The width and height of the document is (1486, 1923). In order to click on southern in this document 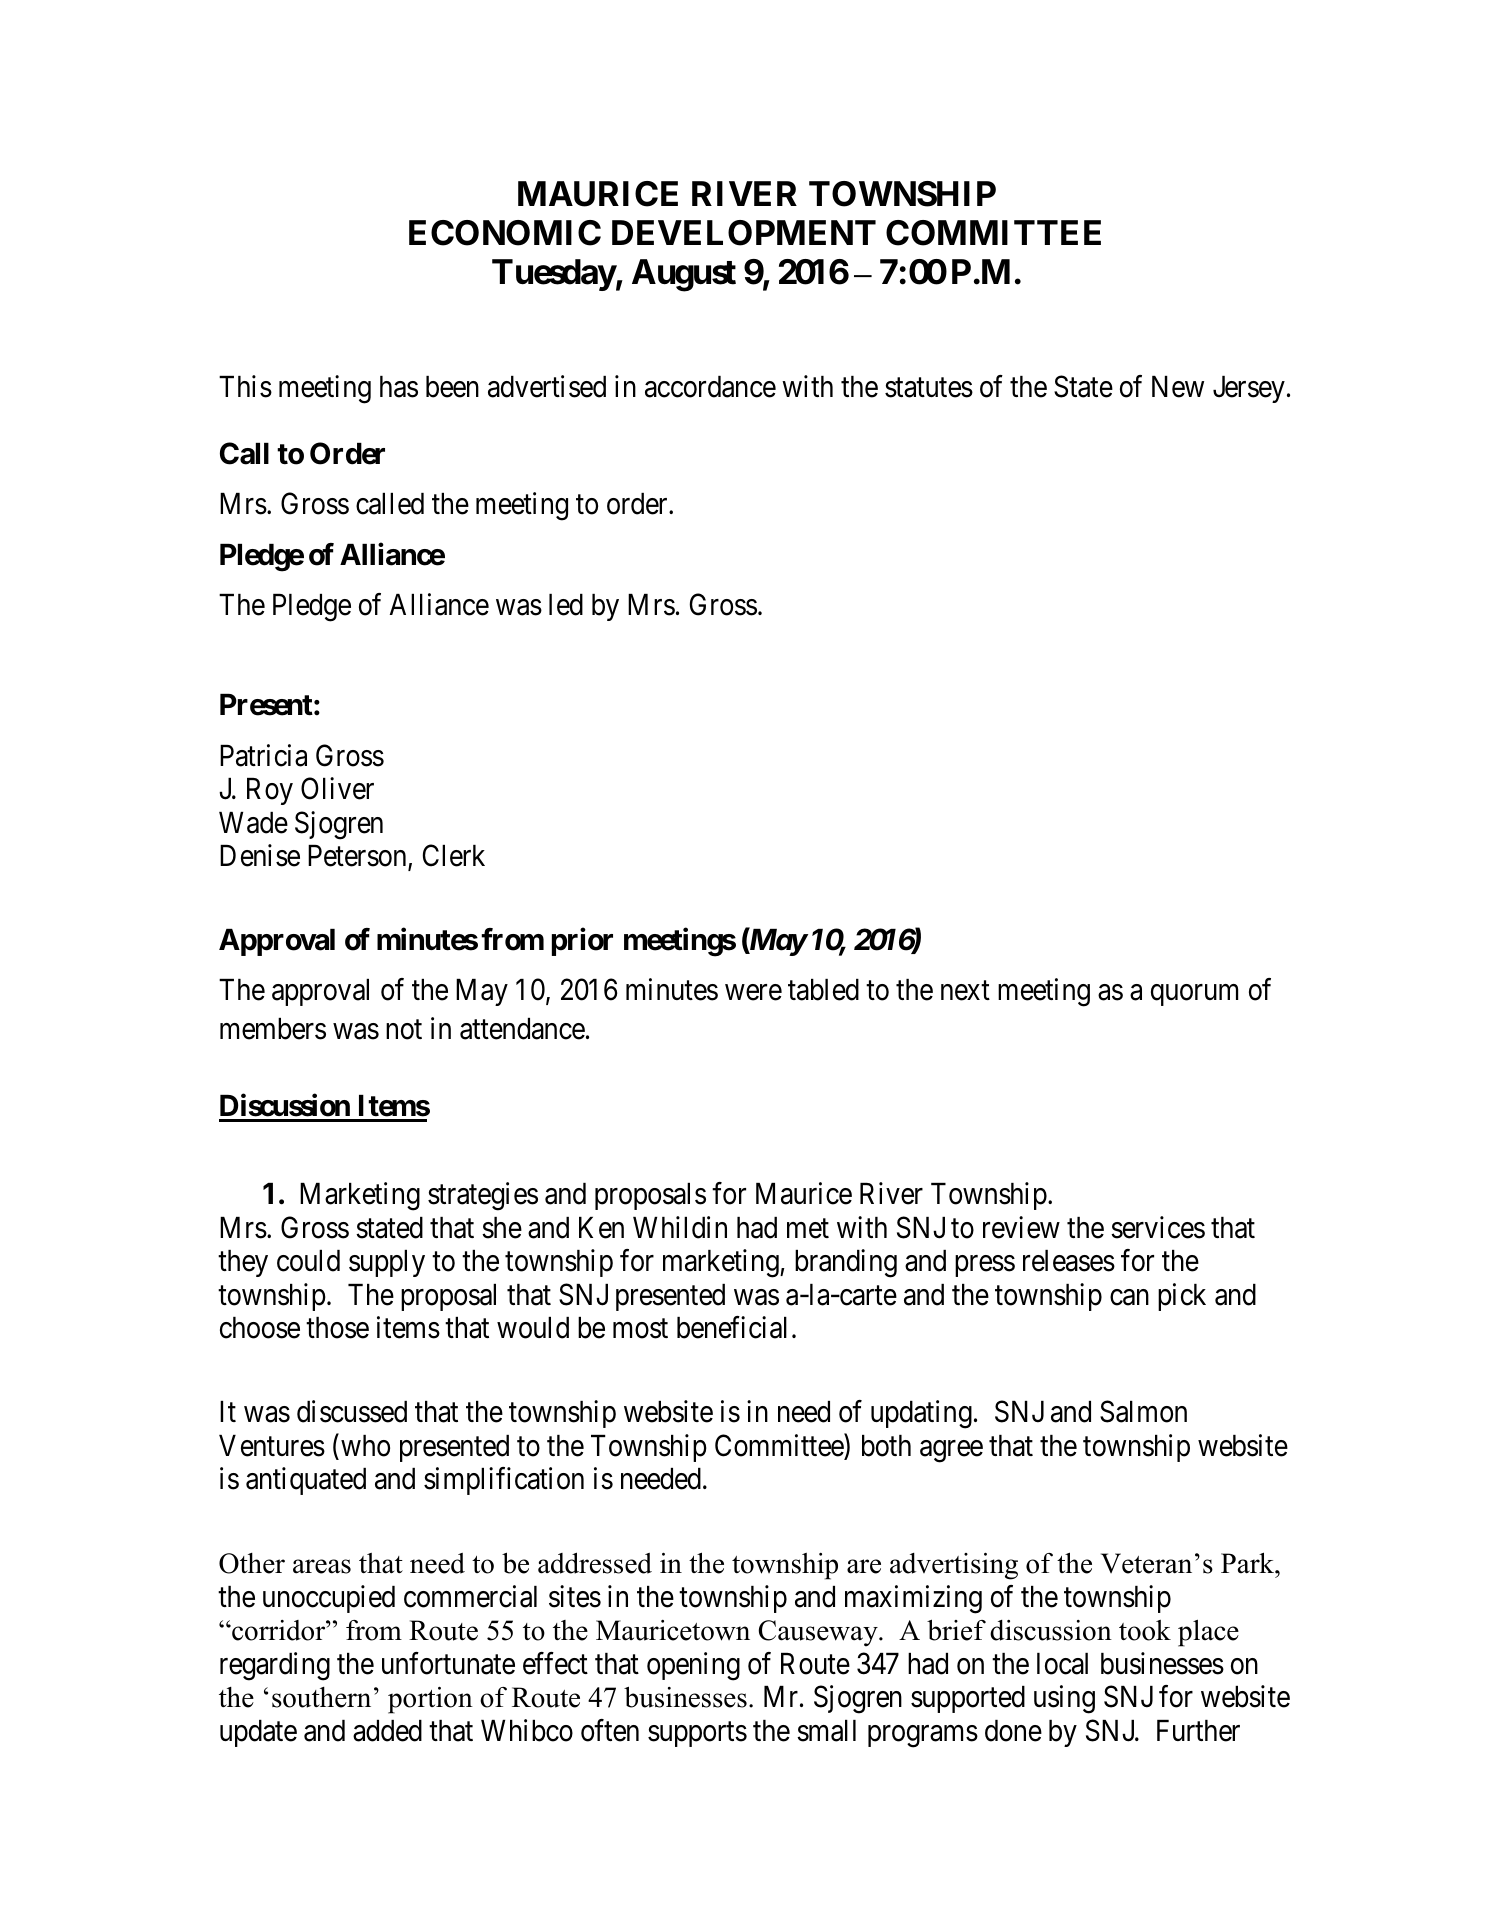, I will do `click(321, 1697)`.
